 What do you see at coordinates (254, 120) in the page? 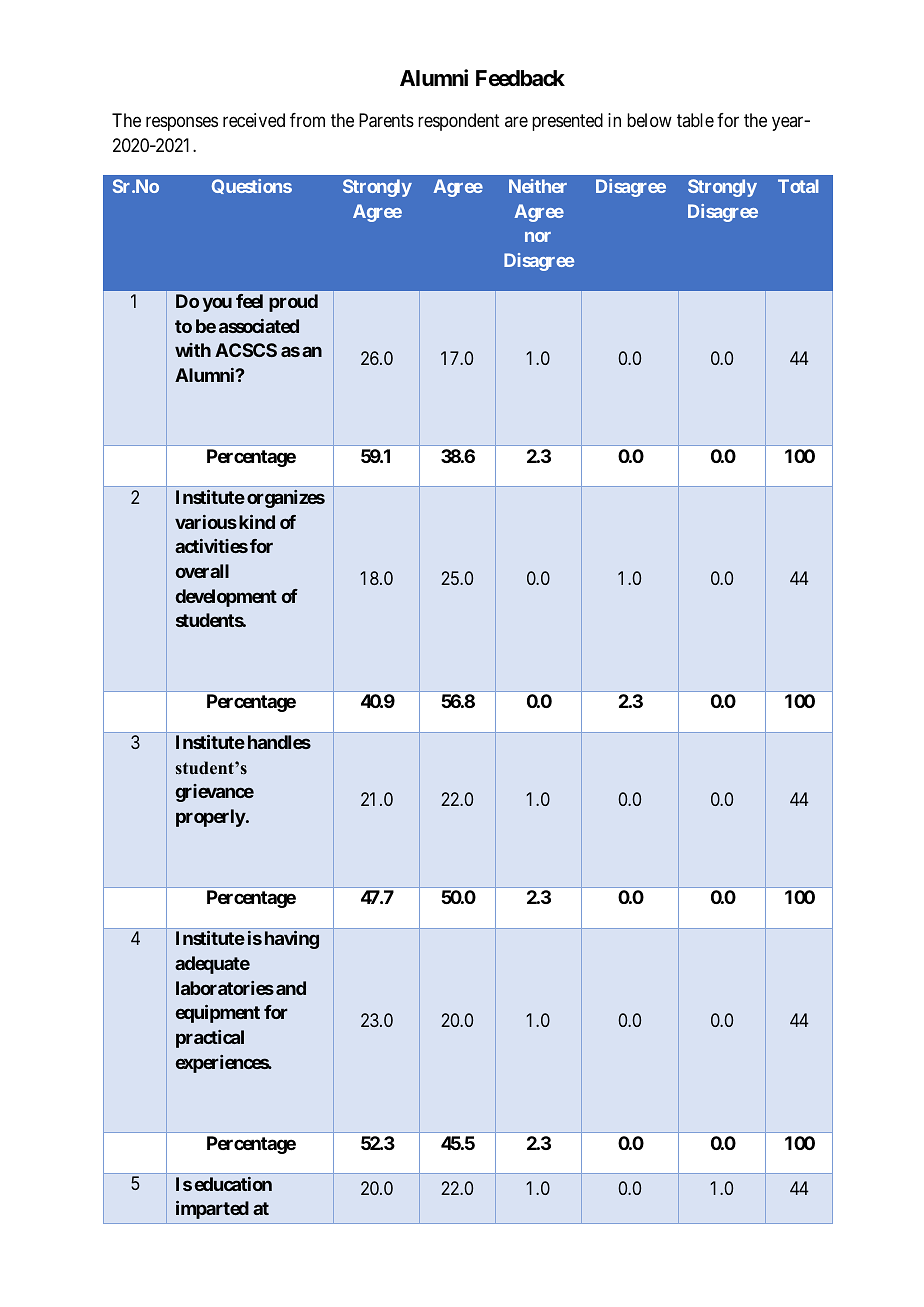
I see `received` at bounding box center [254, 120].
